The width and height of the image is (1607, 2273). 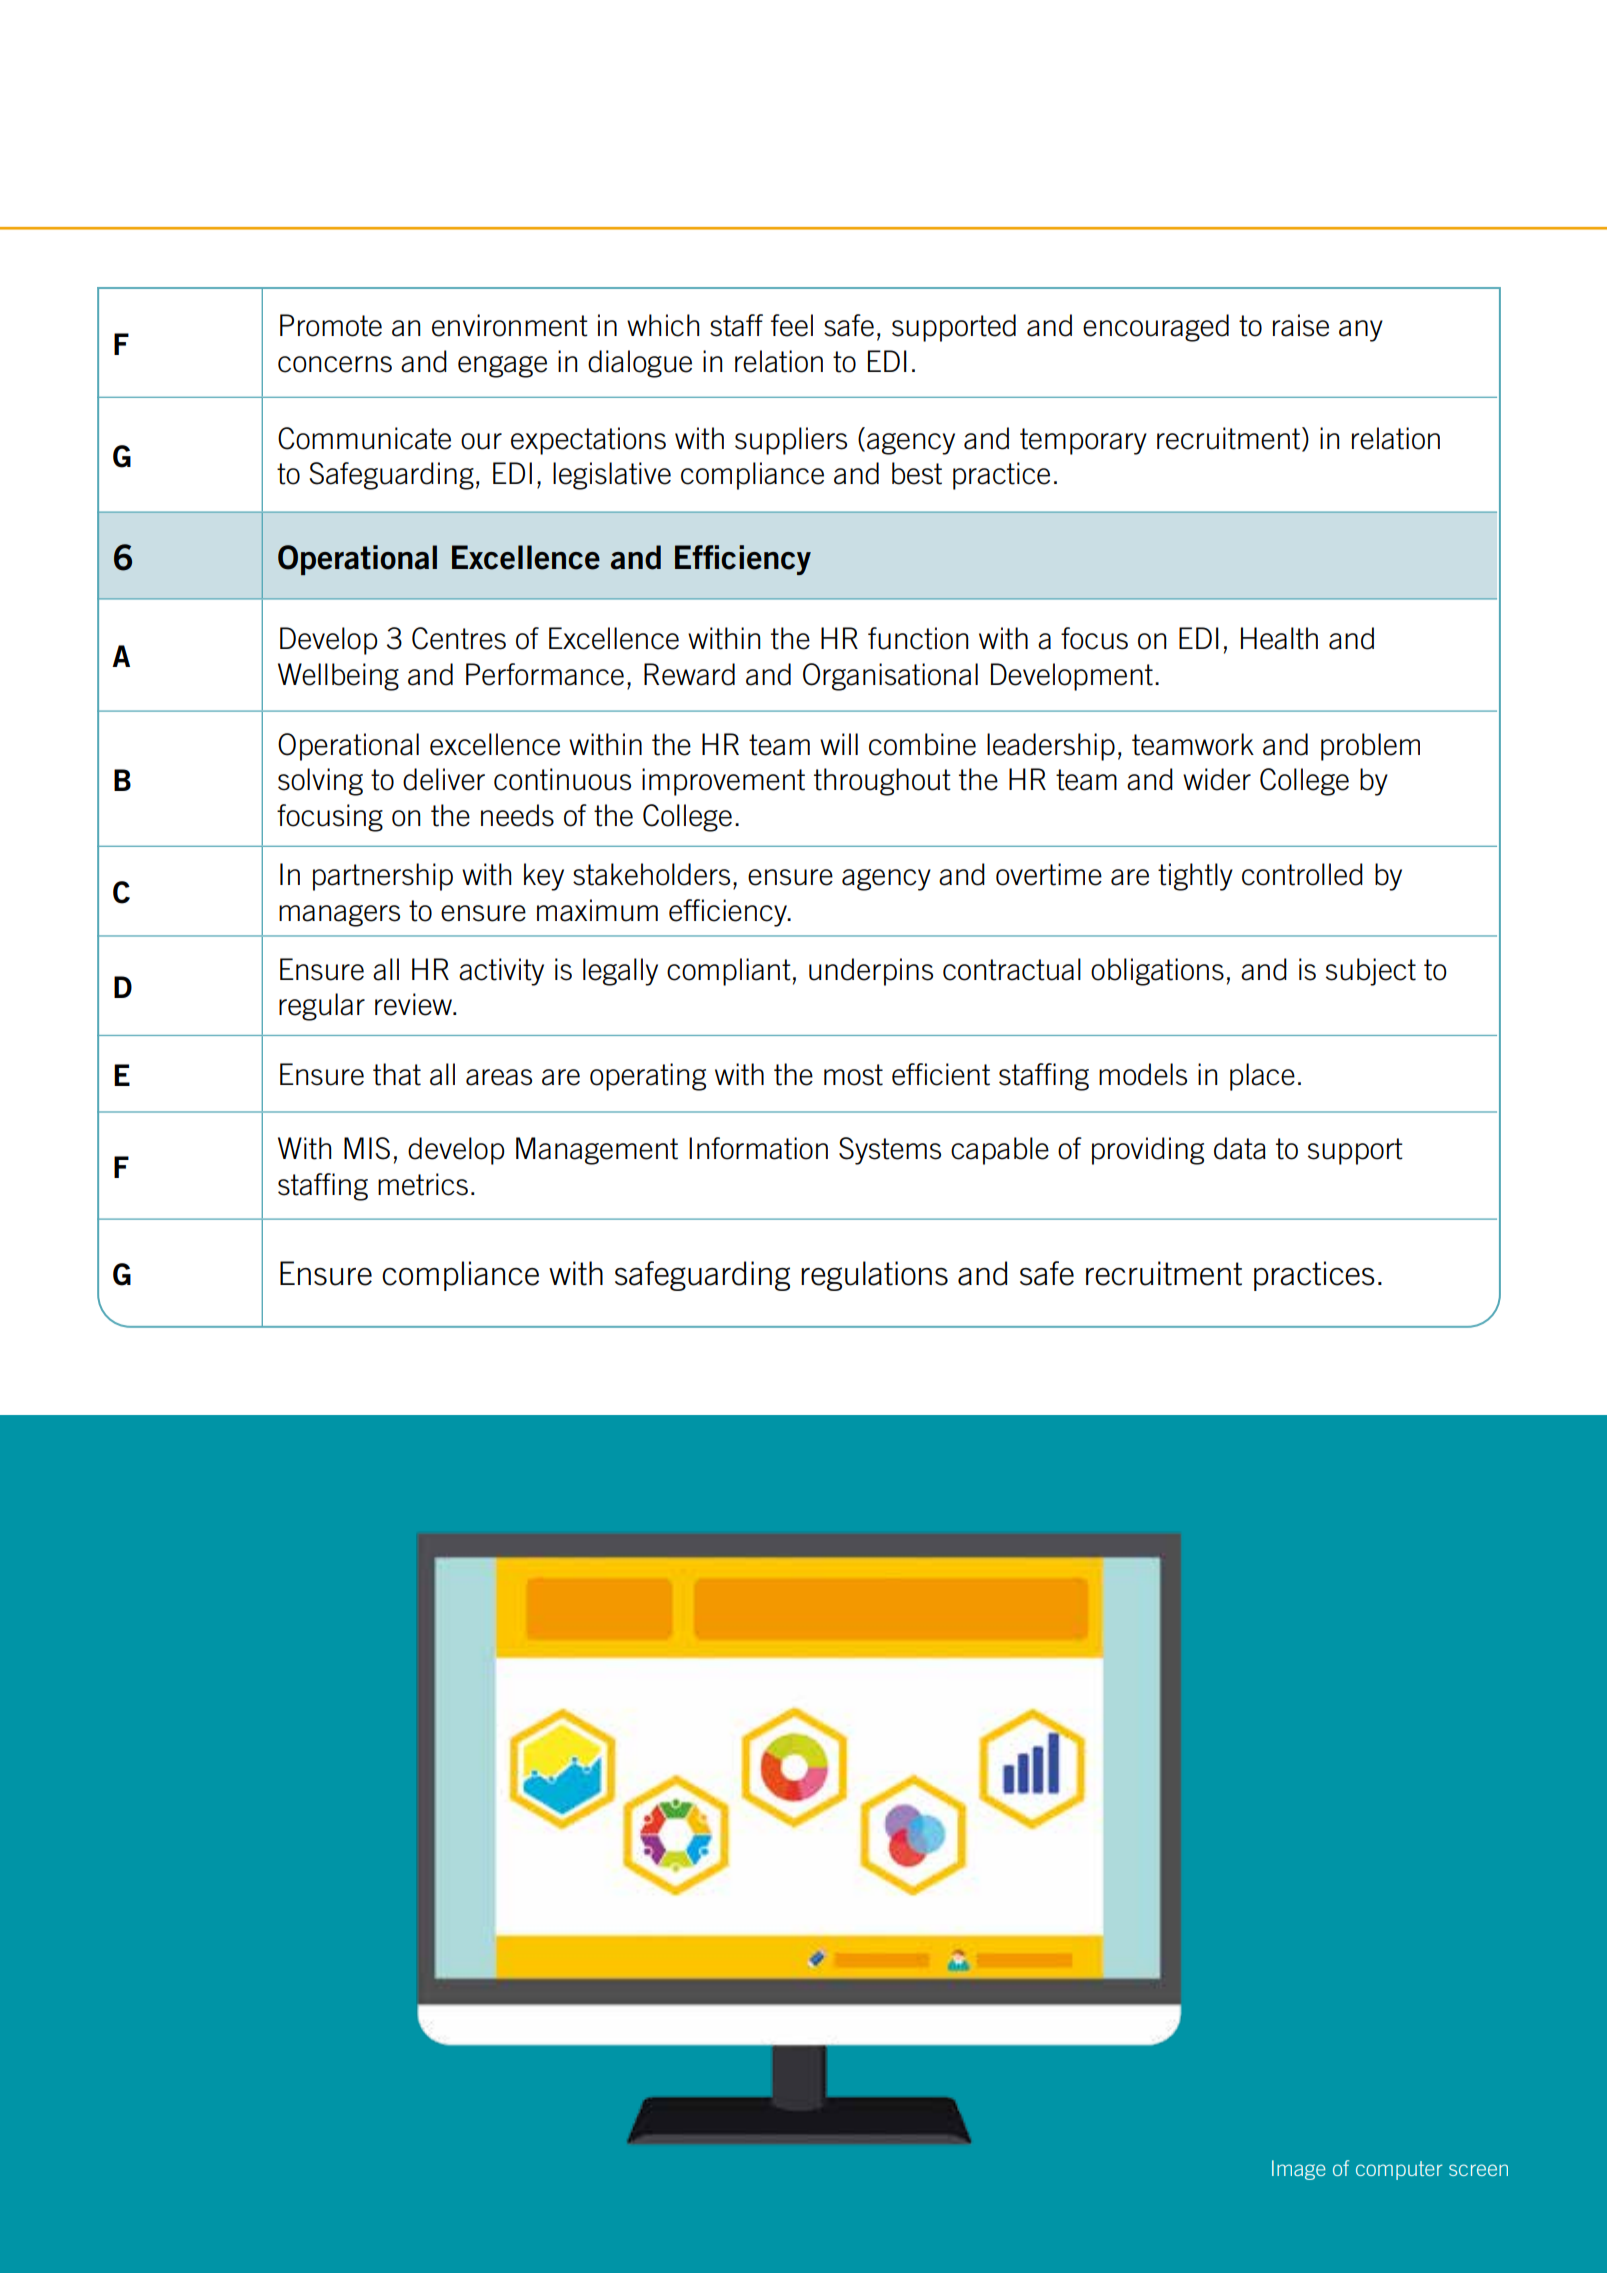 I want to click on Systems, so click(x=890, y=1151).
